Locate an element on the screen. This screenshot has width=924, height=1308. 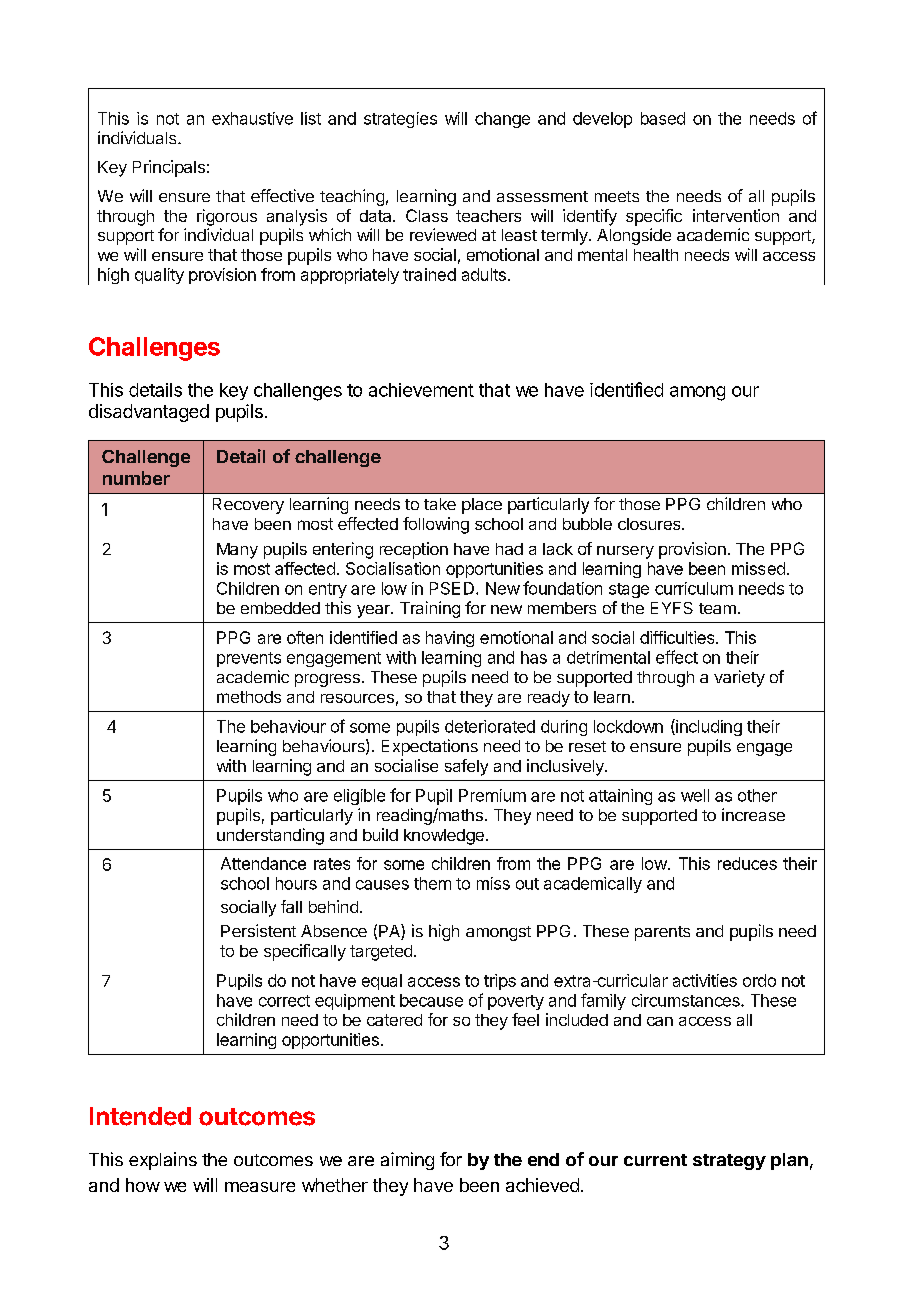
change is located at coordinates (502, 120).
